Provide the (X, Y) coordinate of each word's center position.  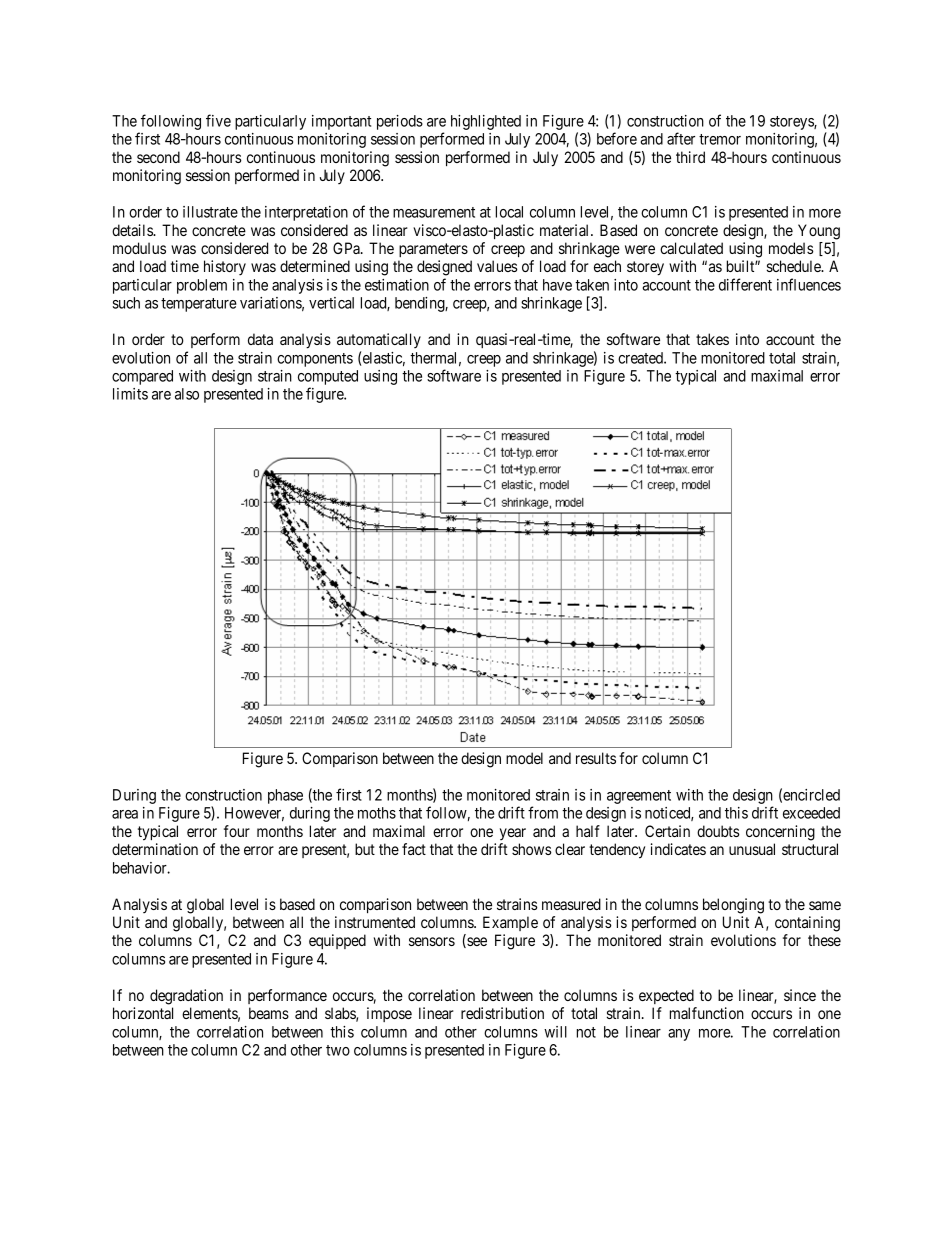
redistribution (502, 1013)
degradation (186, 997)
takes (712, 339)
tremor (720, 139)
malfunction (707, 1013)
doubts (718, 831)
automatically (379, 340)
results (596, 758)
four (237, 831)
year (513, 834)
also (187, 394)
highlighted (486, 122)
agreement (639, 797)
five (218, 120)
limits (130, 394)
